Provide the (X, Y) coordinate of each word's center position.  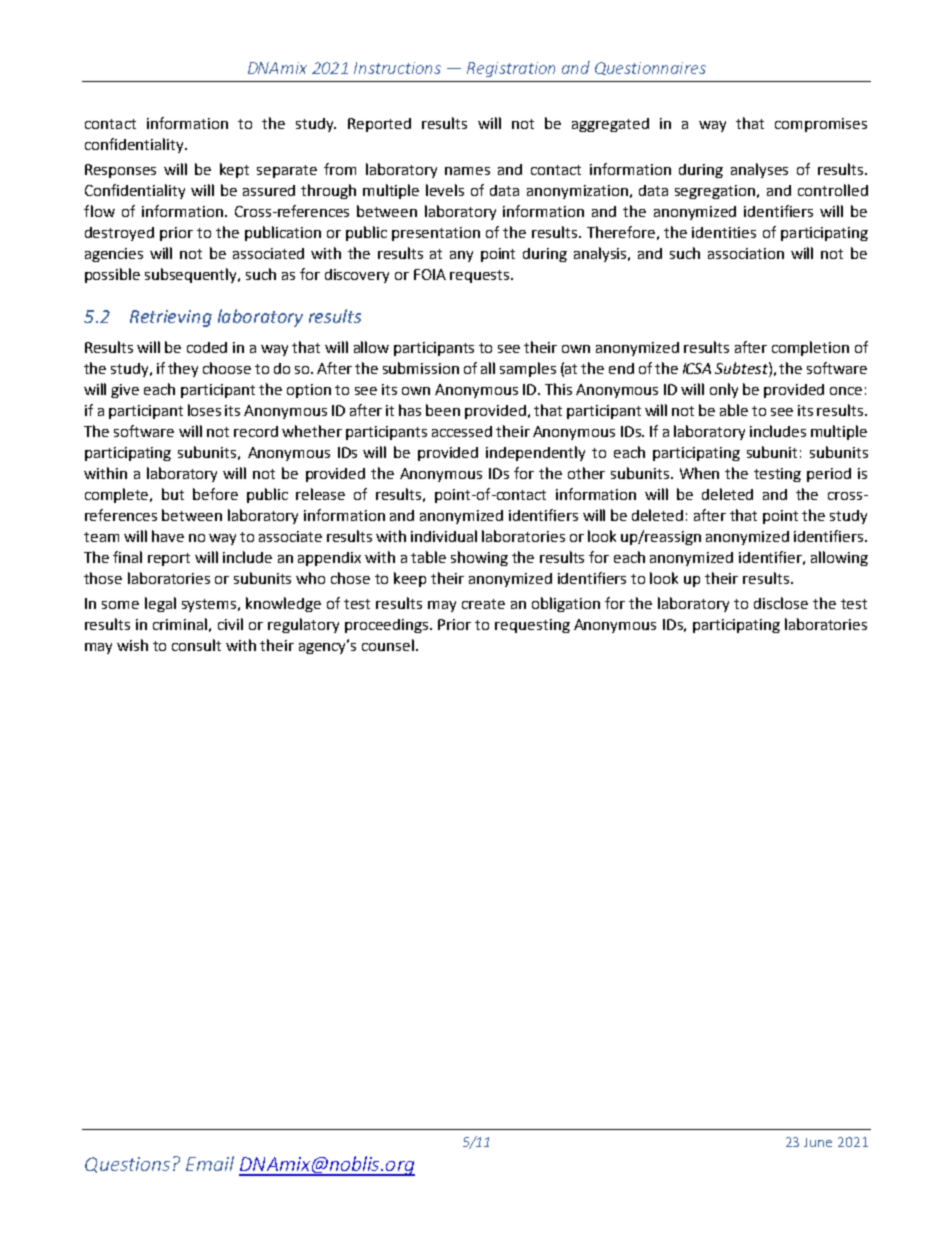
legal (160, 604)
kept (234, 170)
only (724, 390)
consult (196, 645)
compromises (821, 125)
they (183, 369)
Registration (511, 69)
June (818, 1142)
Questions (127, 1165)
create (483, 604)
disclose (781, 603)
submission (421, 368)
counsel (389, 645)
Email (210, 1163)
